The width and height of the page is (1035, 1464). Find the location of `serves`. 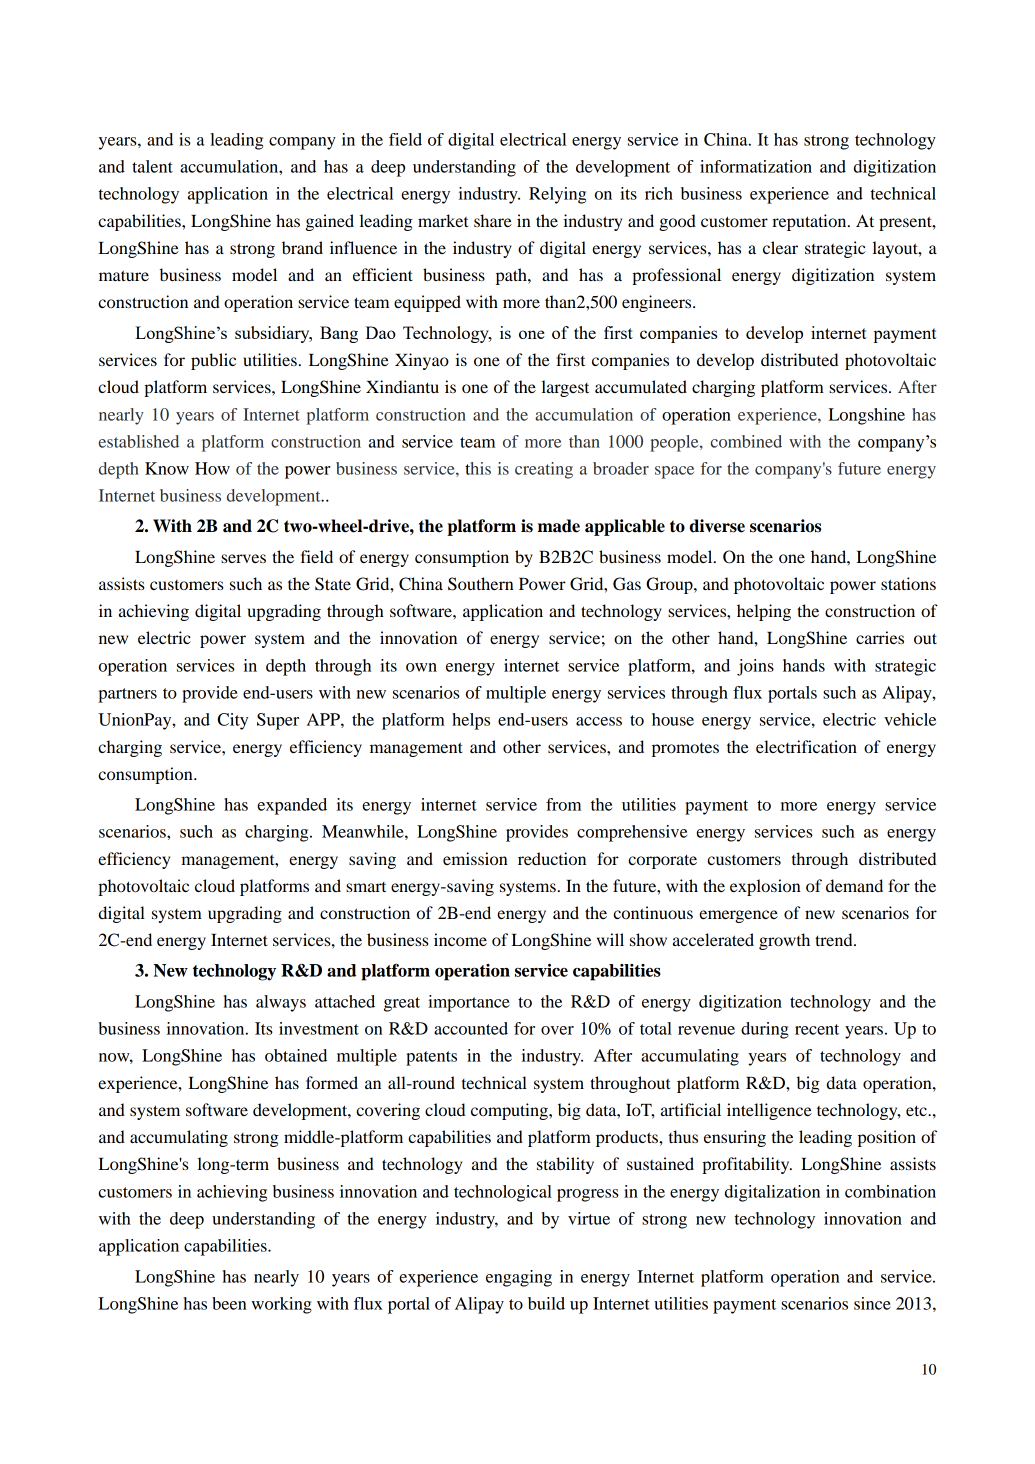

serves is located at coordinates (243, 558).
